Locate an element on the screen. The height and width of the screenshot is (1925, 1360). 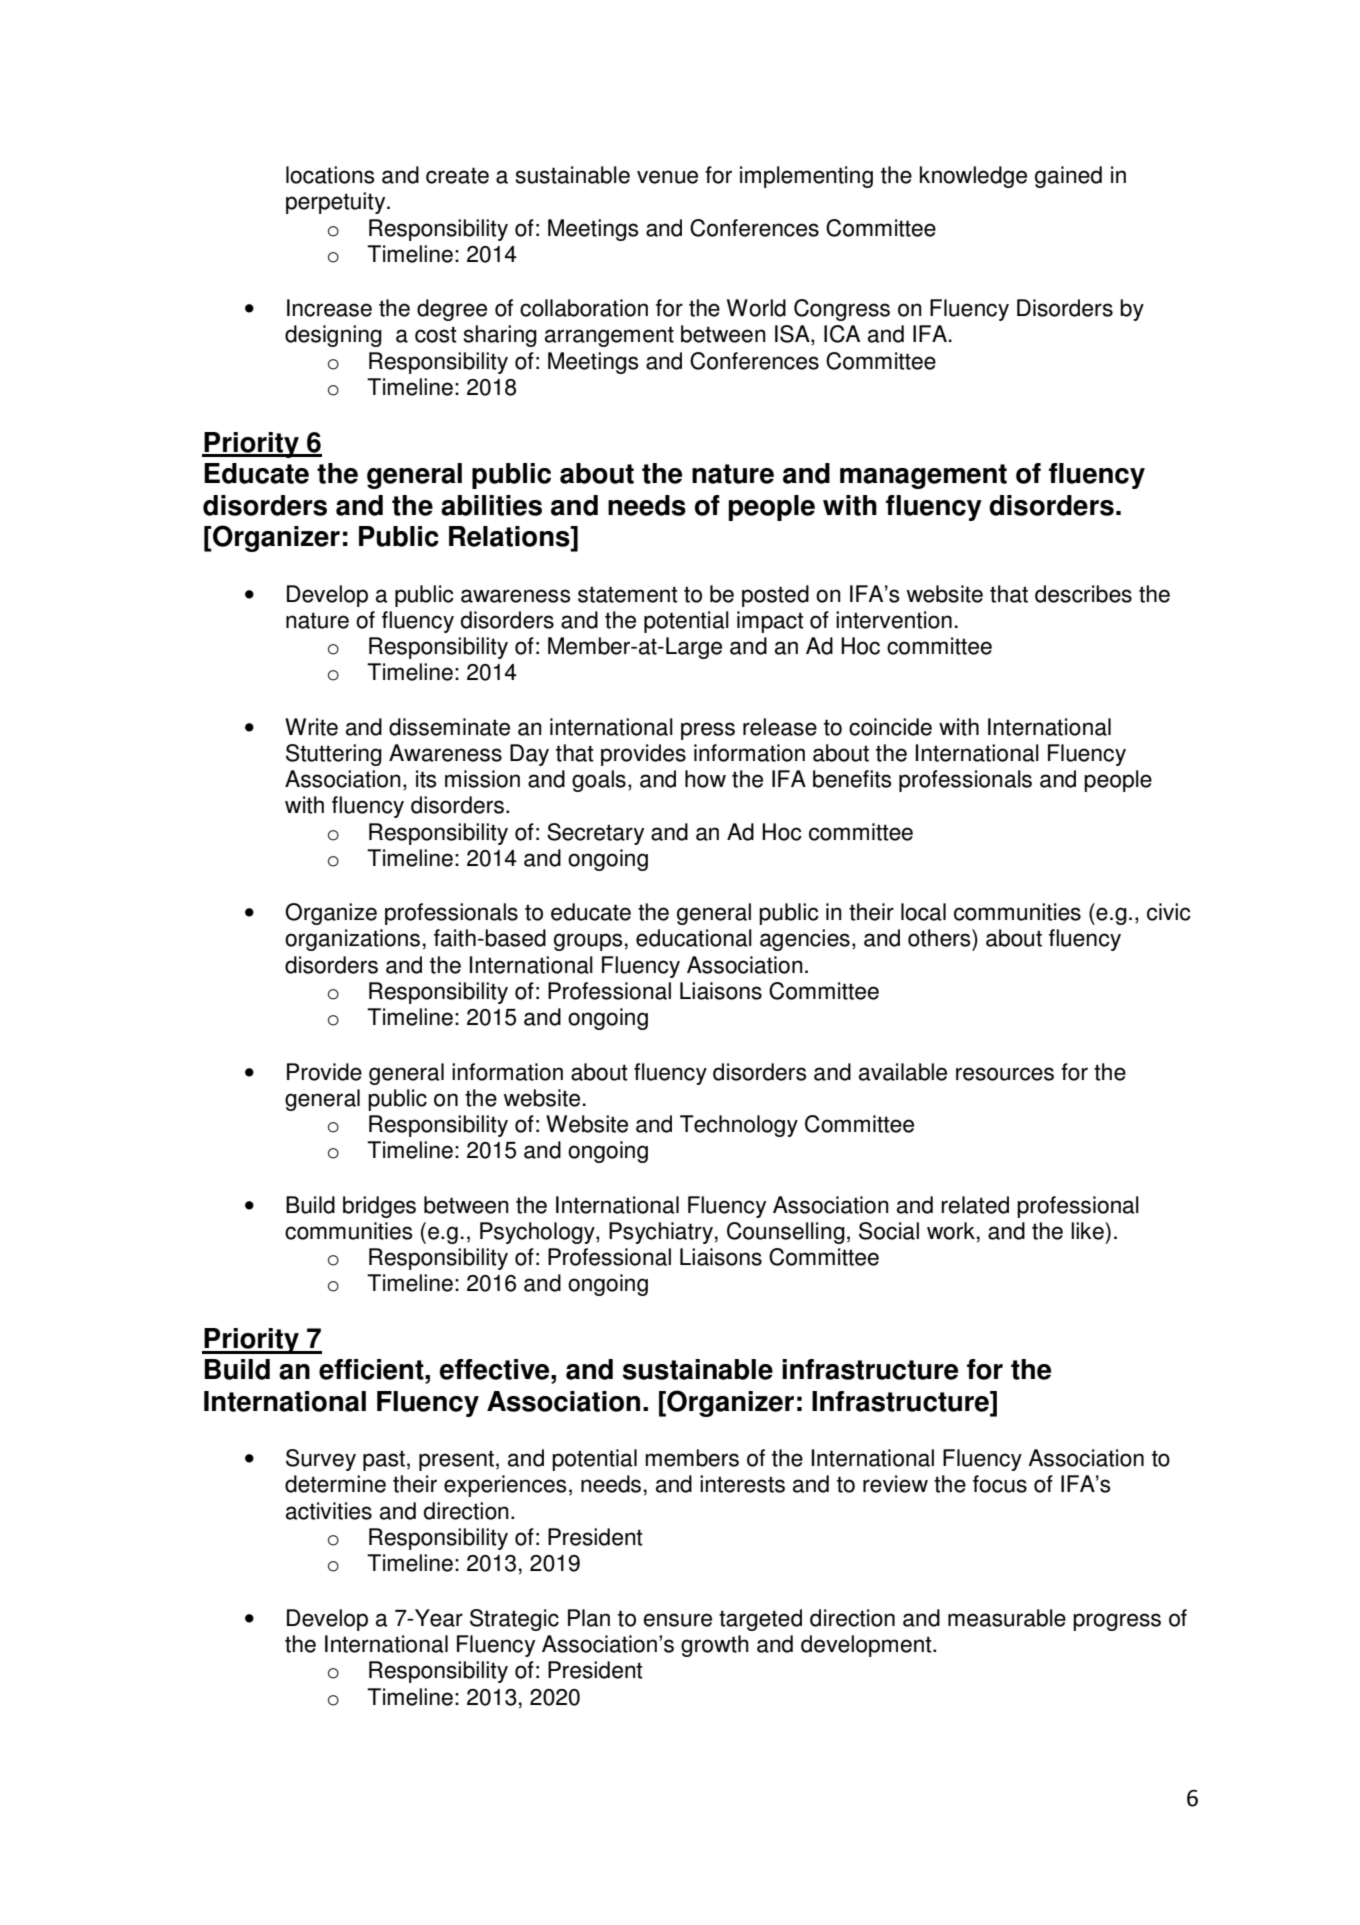
implementing is located at coordinates (806, 177).
